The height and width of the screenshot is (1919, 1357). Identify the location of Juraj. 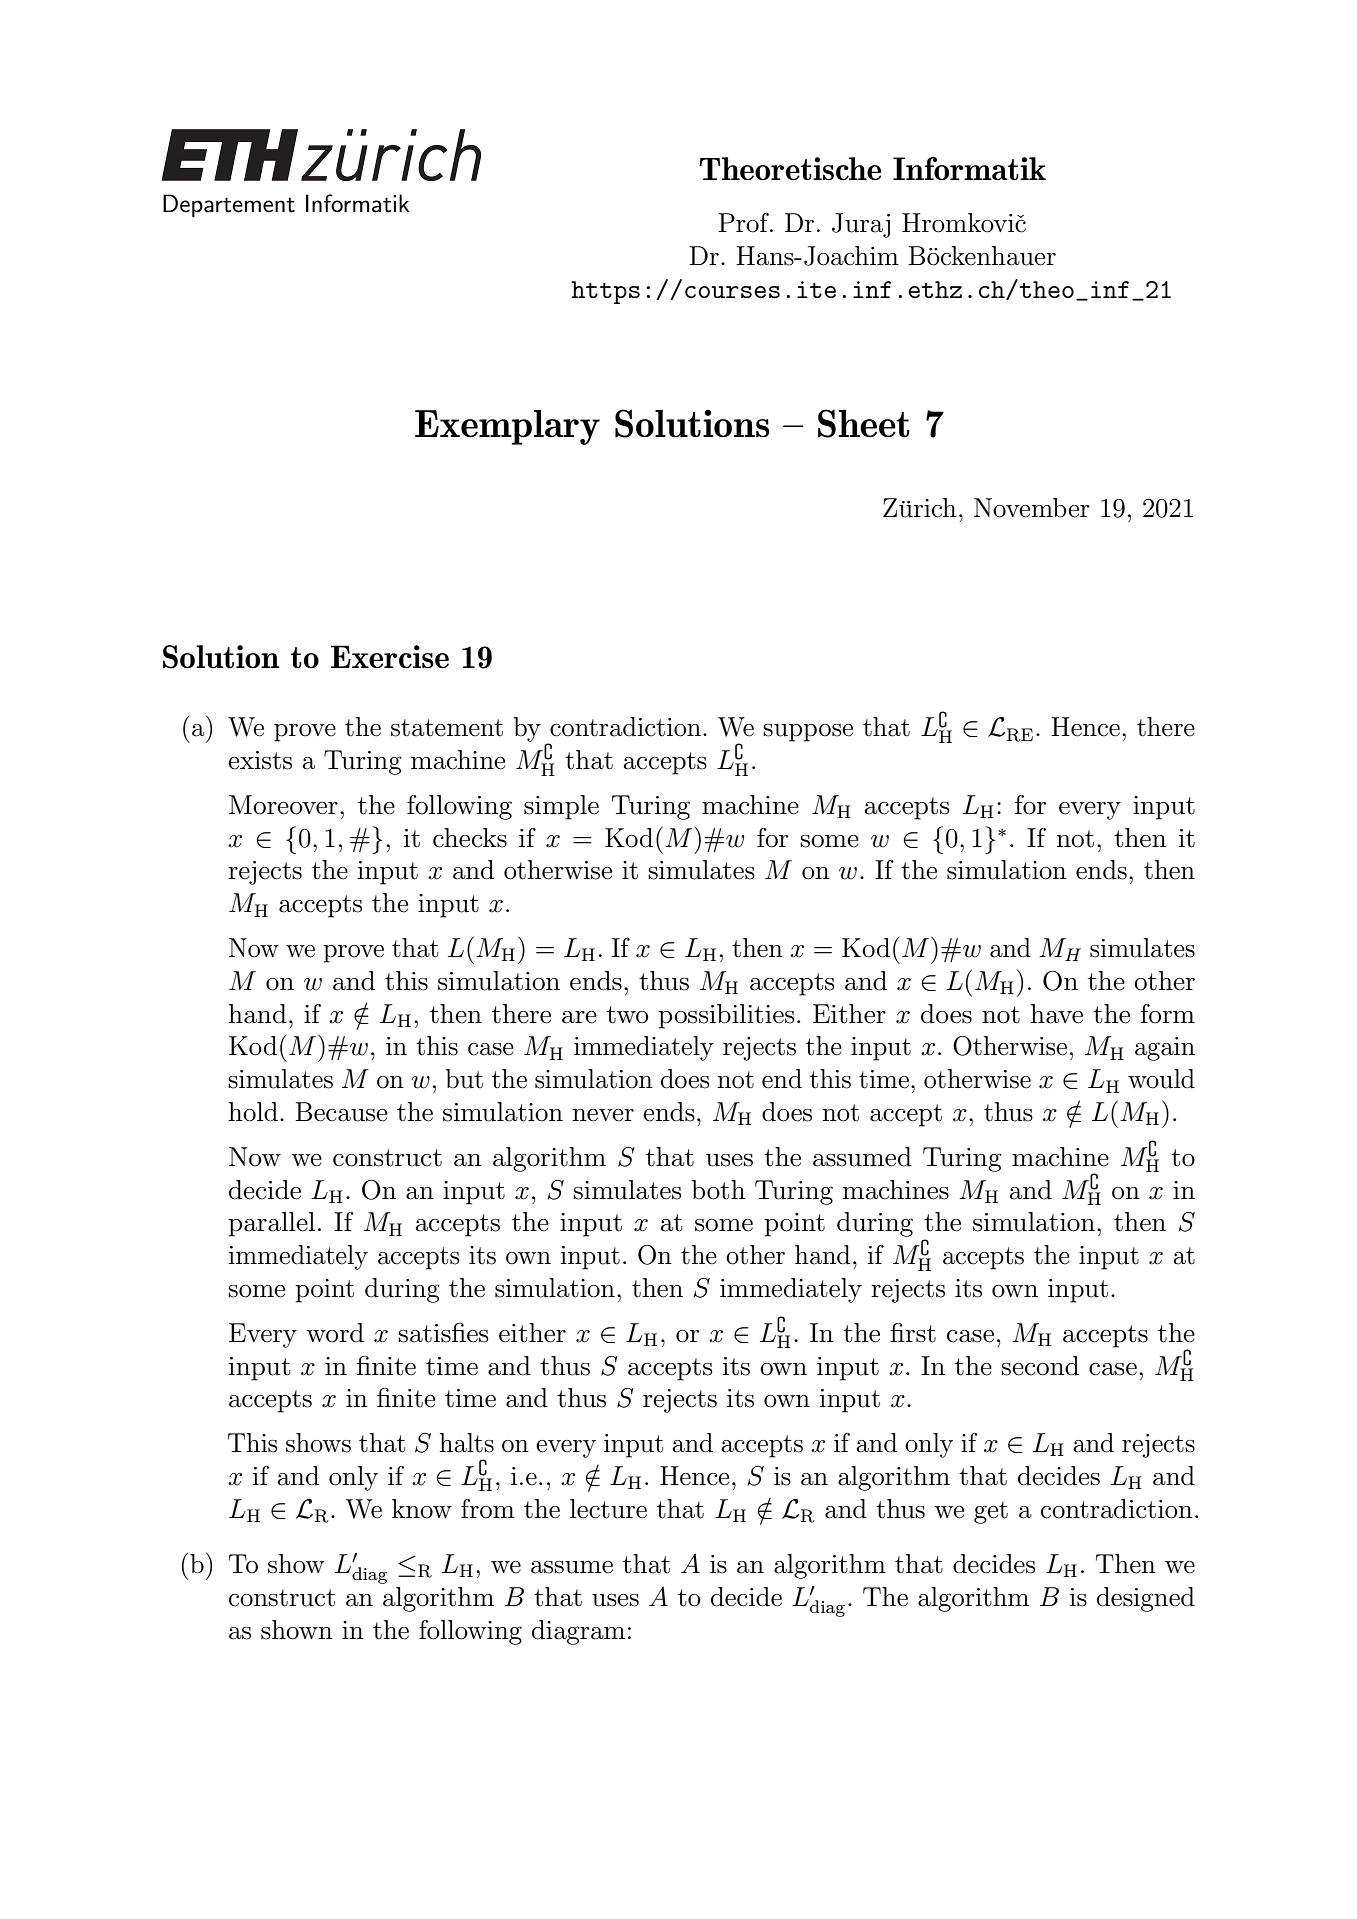
(861, 225).
